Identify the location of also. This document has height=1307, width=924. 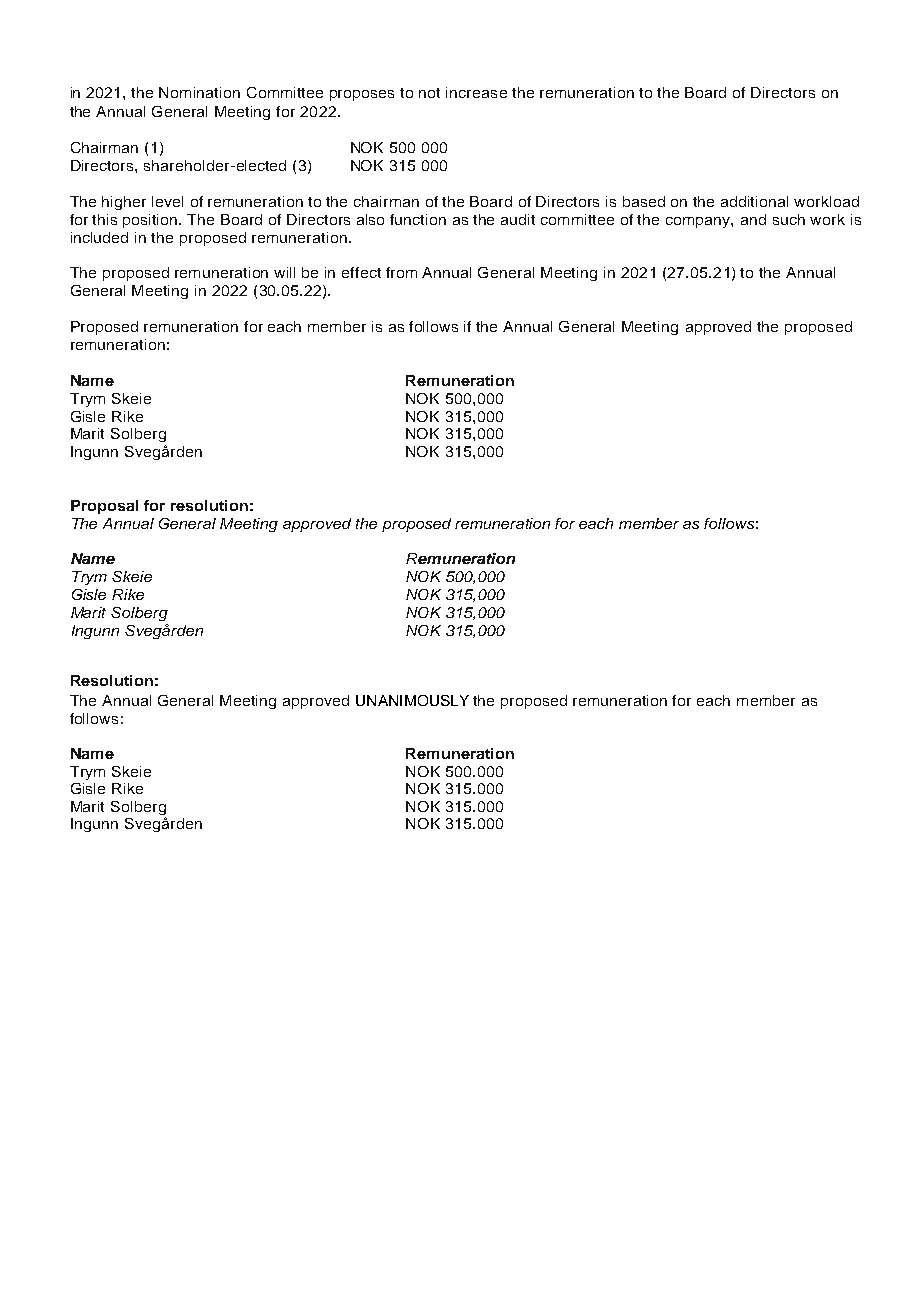
(370, 219).
